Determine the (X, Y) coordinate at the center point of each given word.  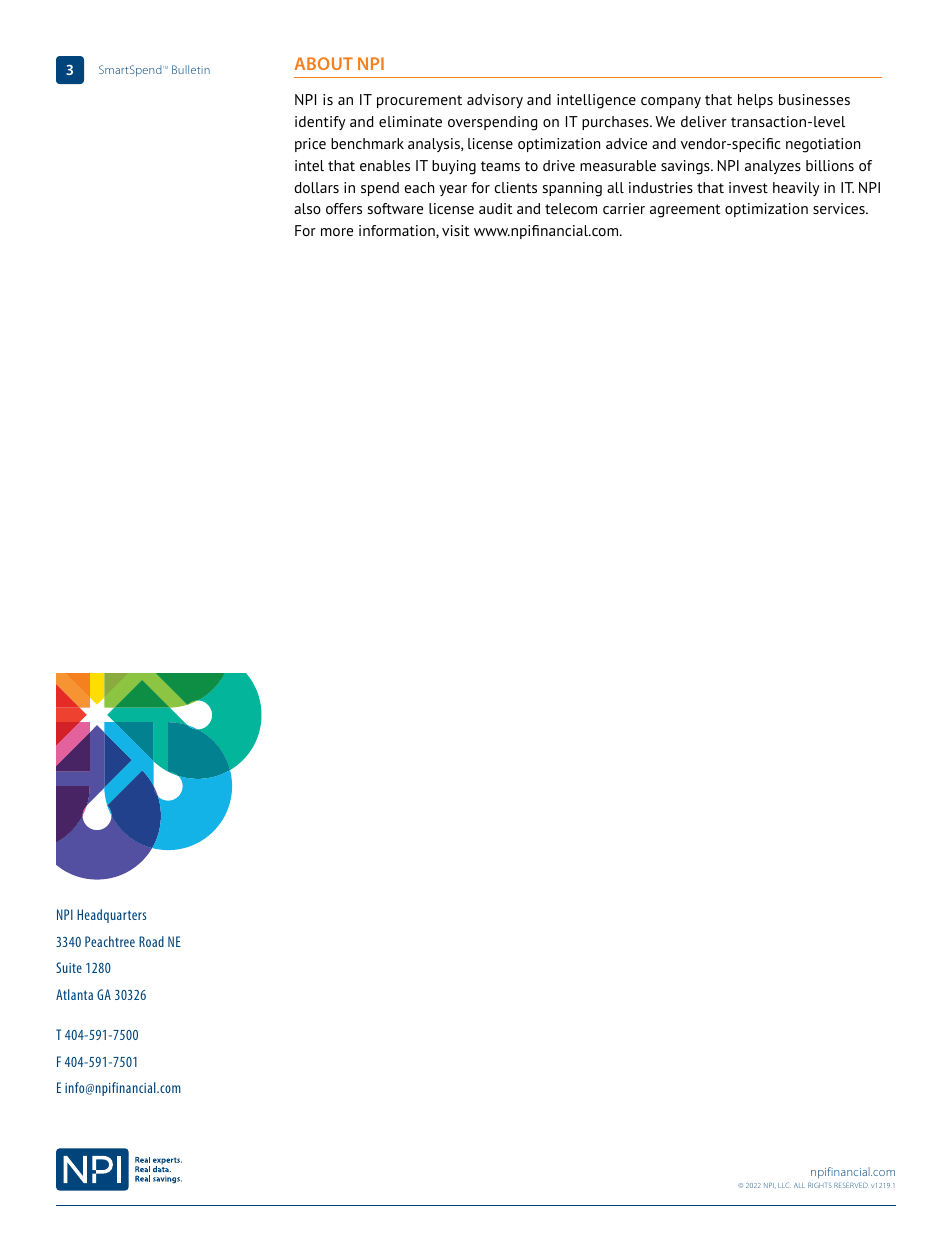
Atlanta (74, 994)
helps (755, 101)
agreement (685, 211)
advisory (495, 101)
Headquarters (111, 916)
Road (151, 941)
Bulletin (191, 69)
